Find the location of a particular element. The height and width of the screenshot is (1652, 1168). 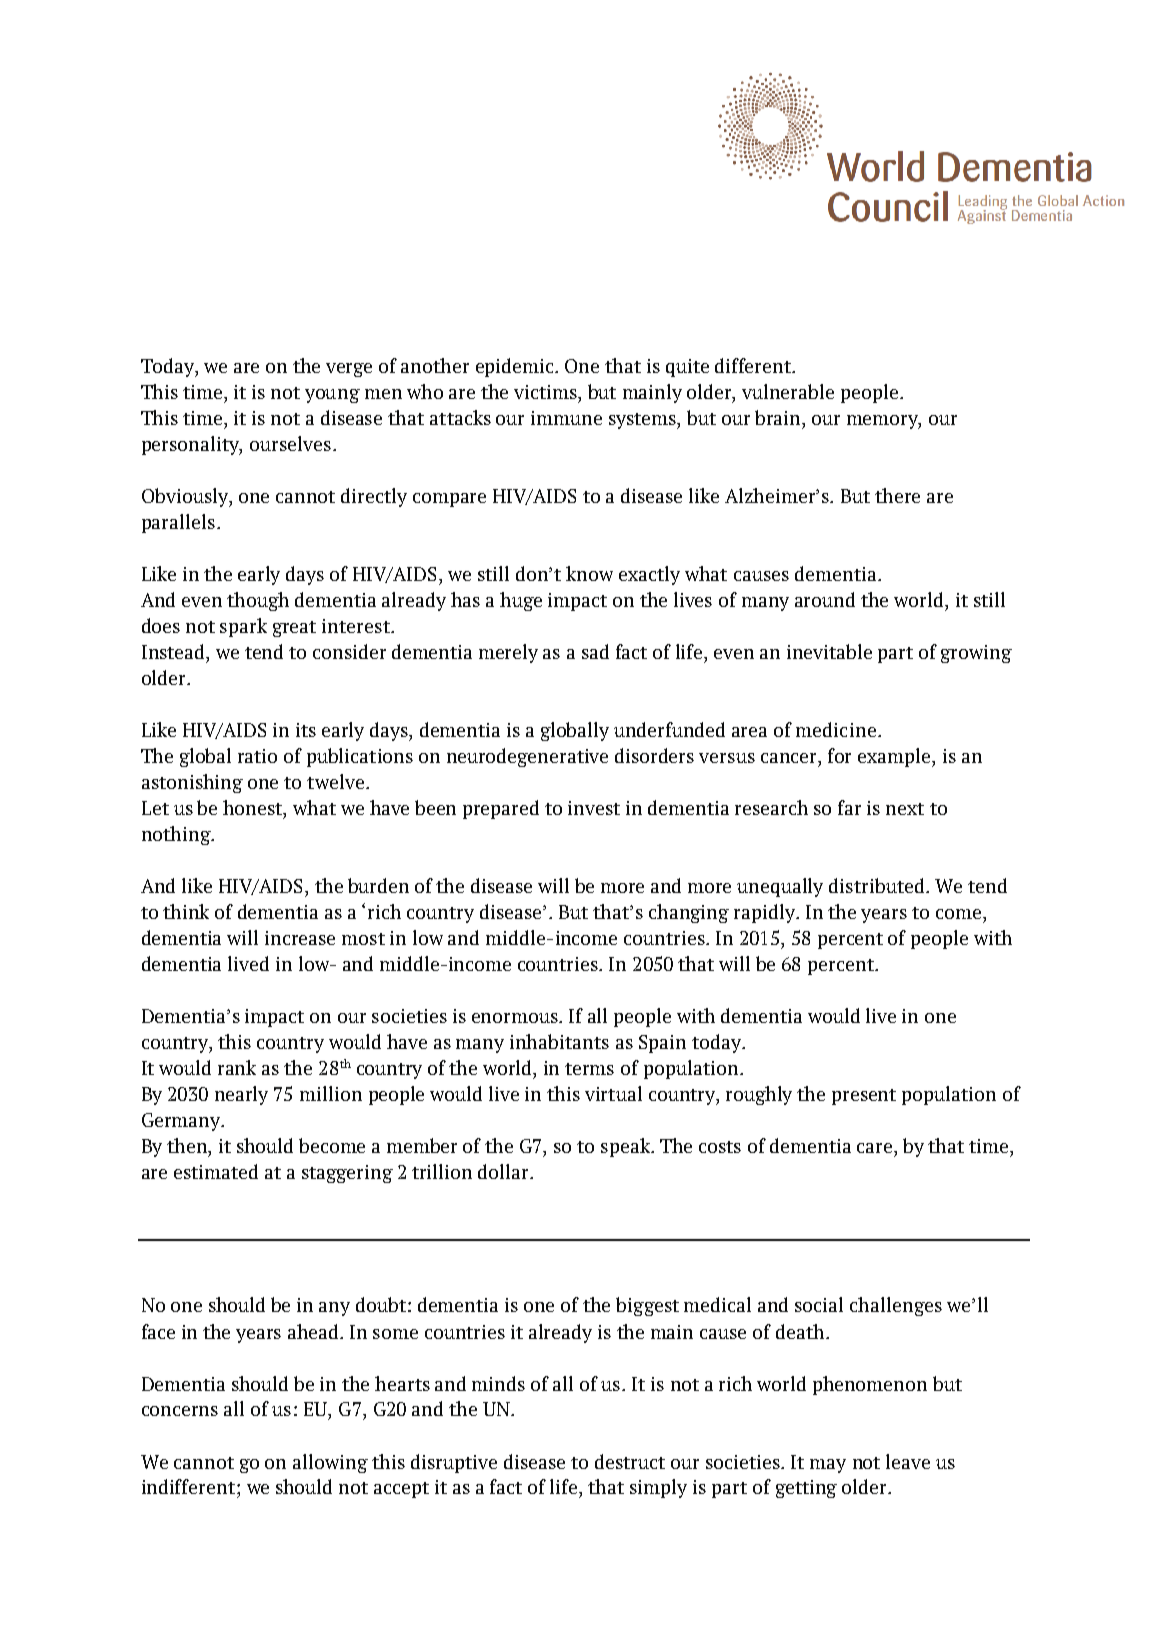

vulnerable is located at coordinates (788, 391).
